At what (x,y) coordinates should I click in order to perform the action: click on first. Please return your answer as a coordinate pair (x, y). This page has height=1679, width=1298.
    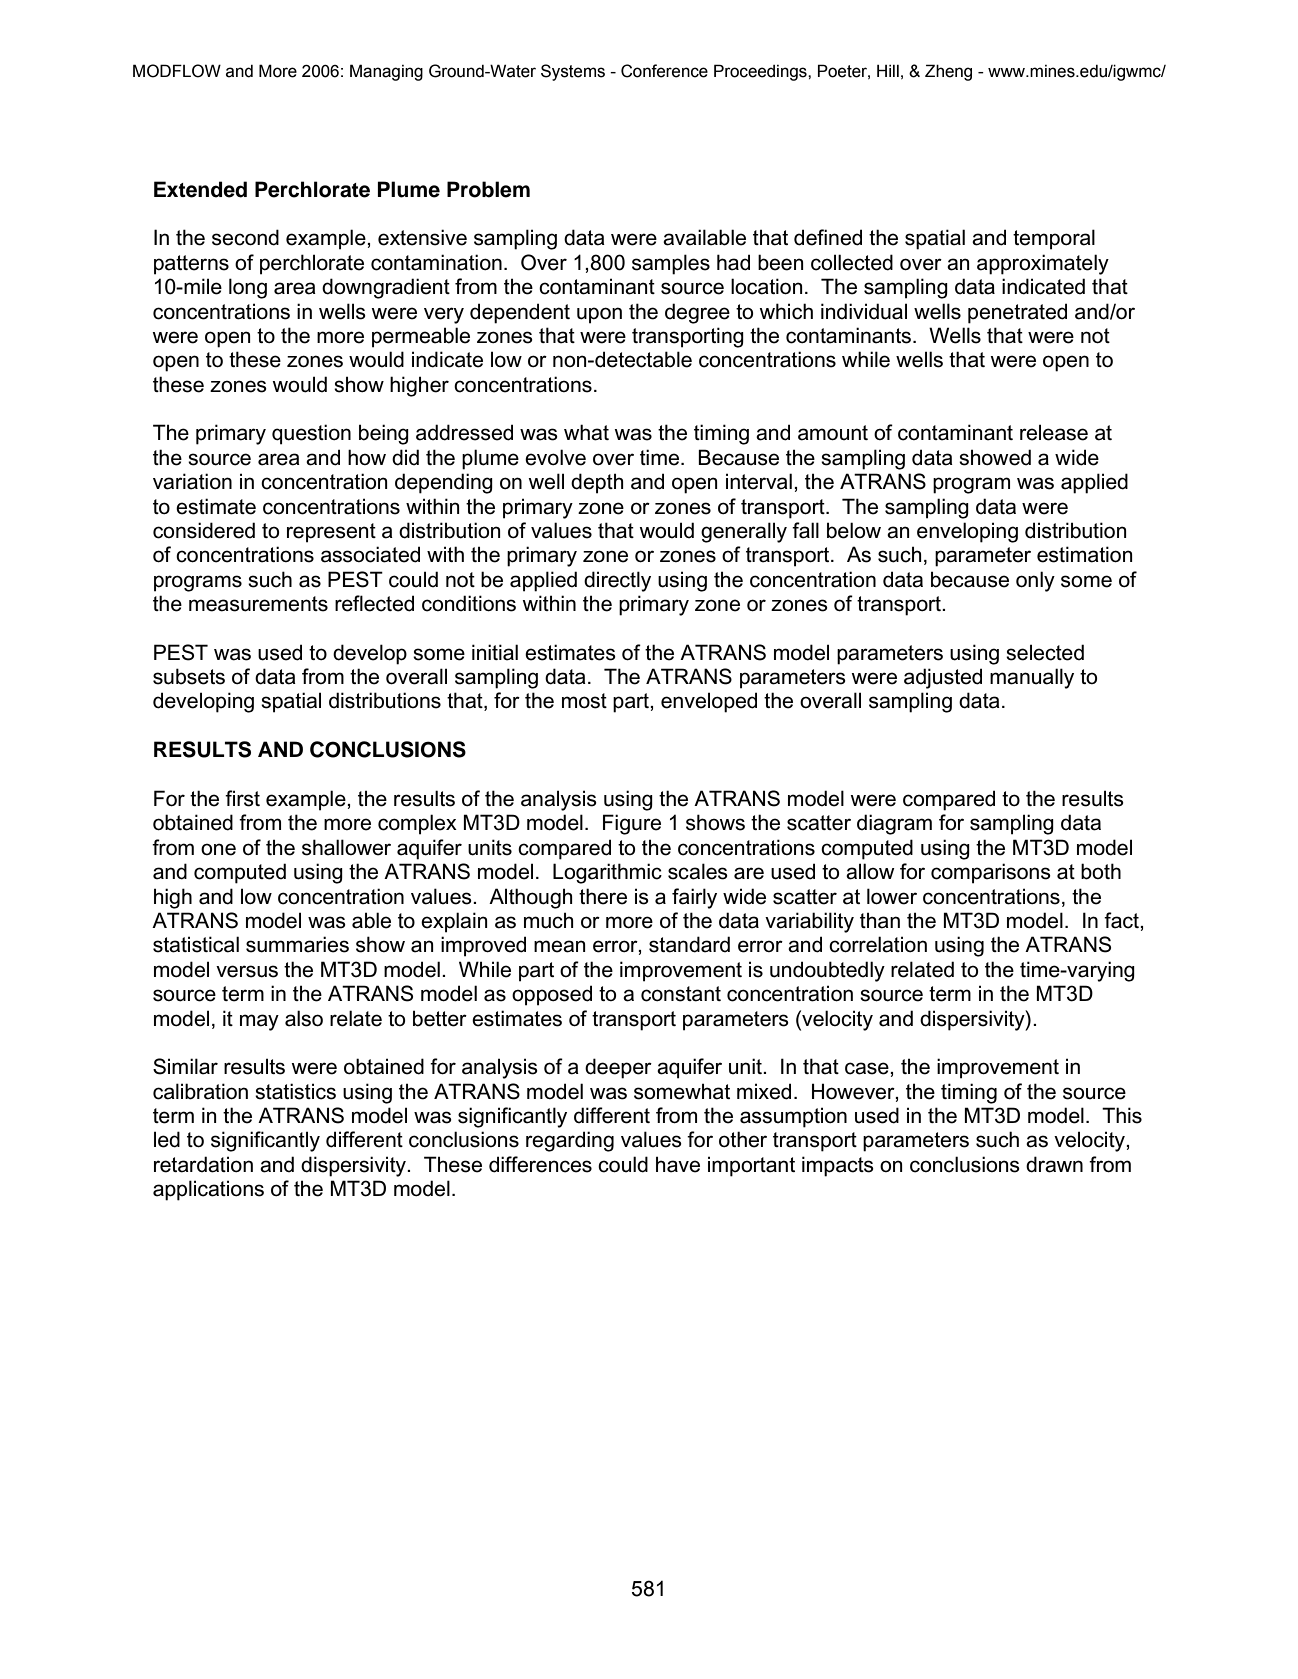
    Looking at the image, I should click on (242, 798).
